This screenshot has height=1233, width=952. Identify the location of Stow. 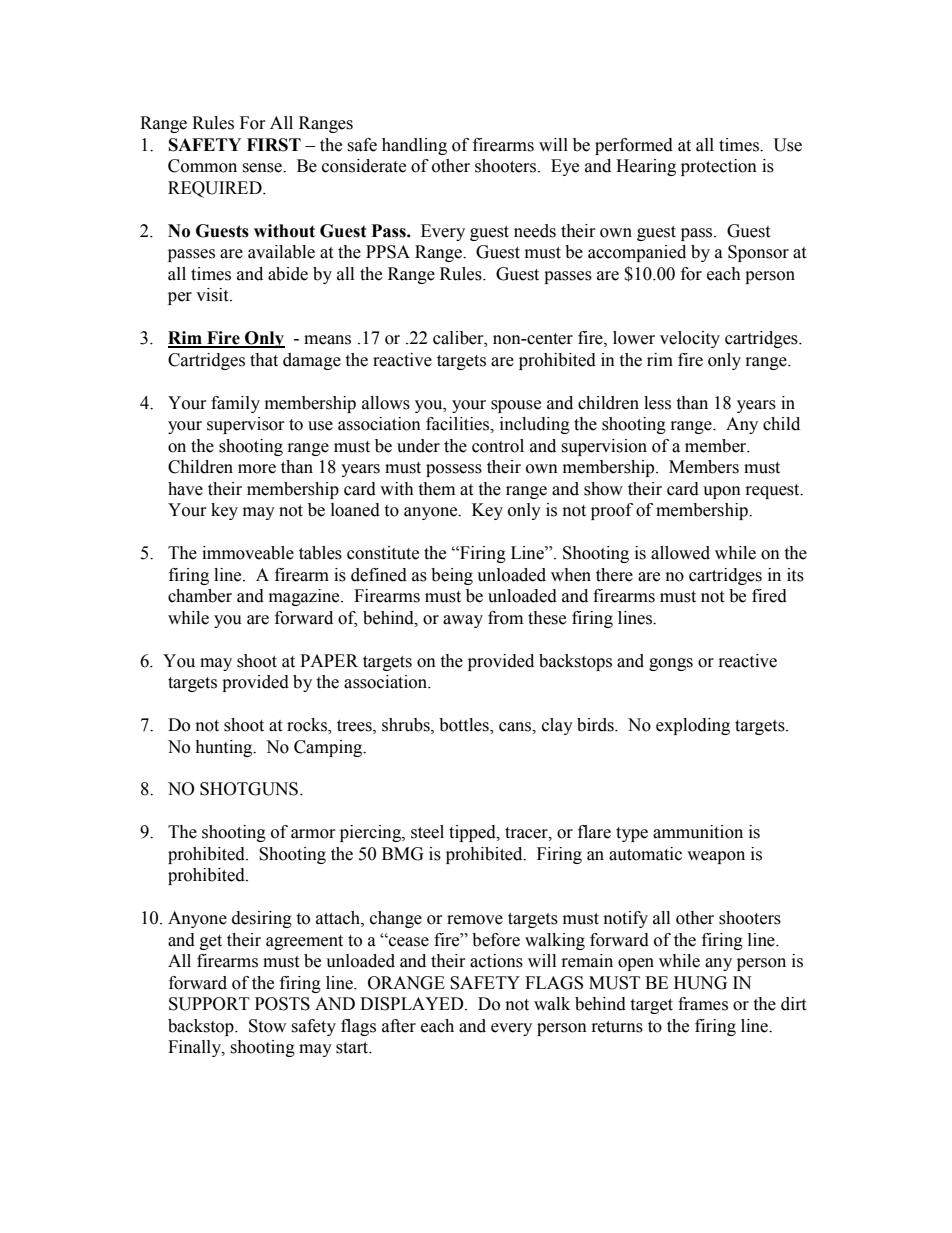
(267, 1026).
